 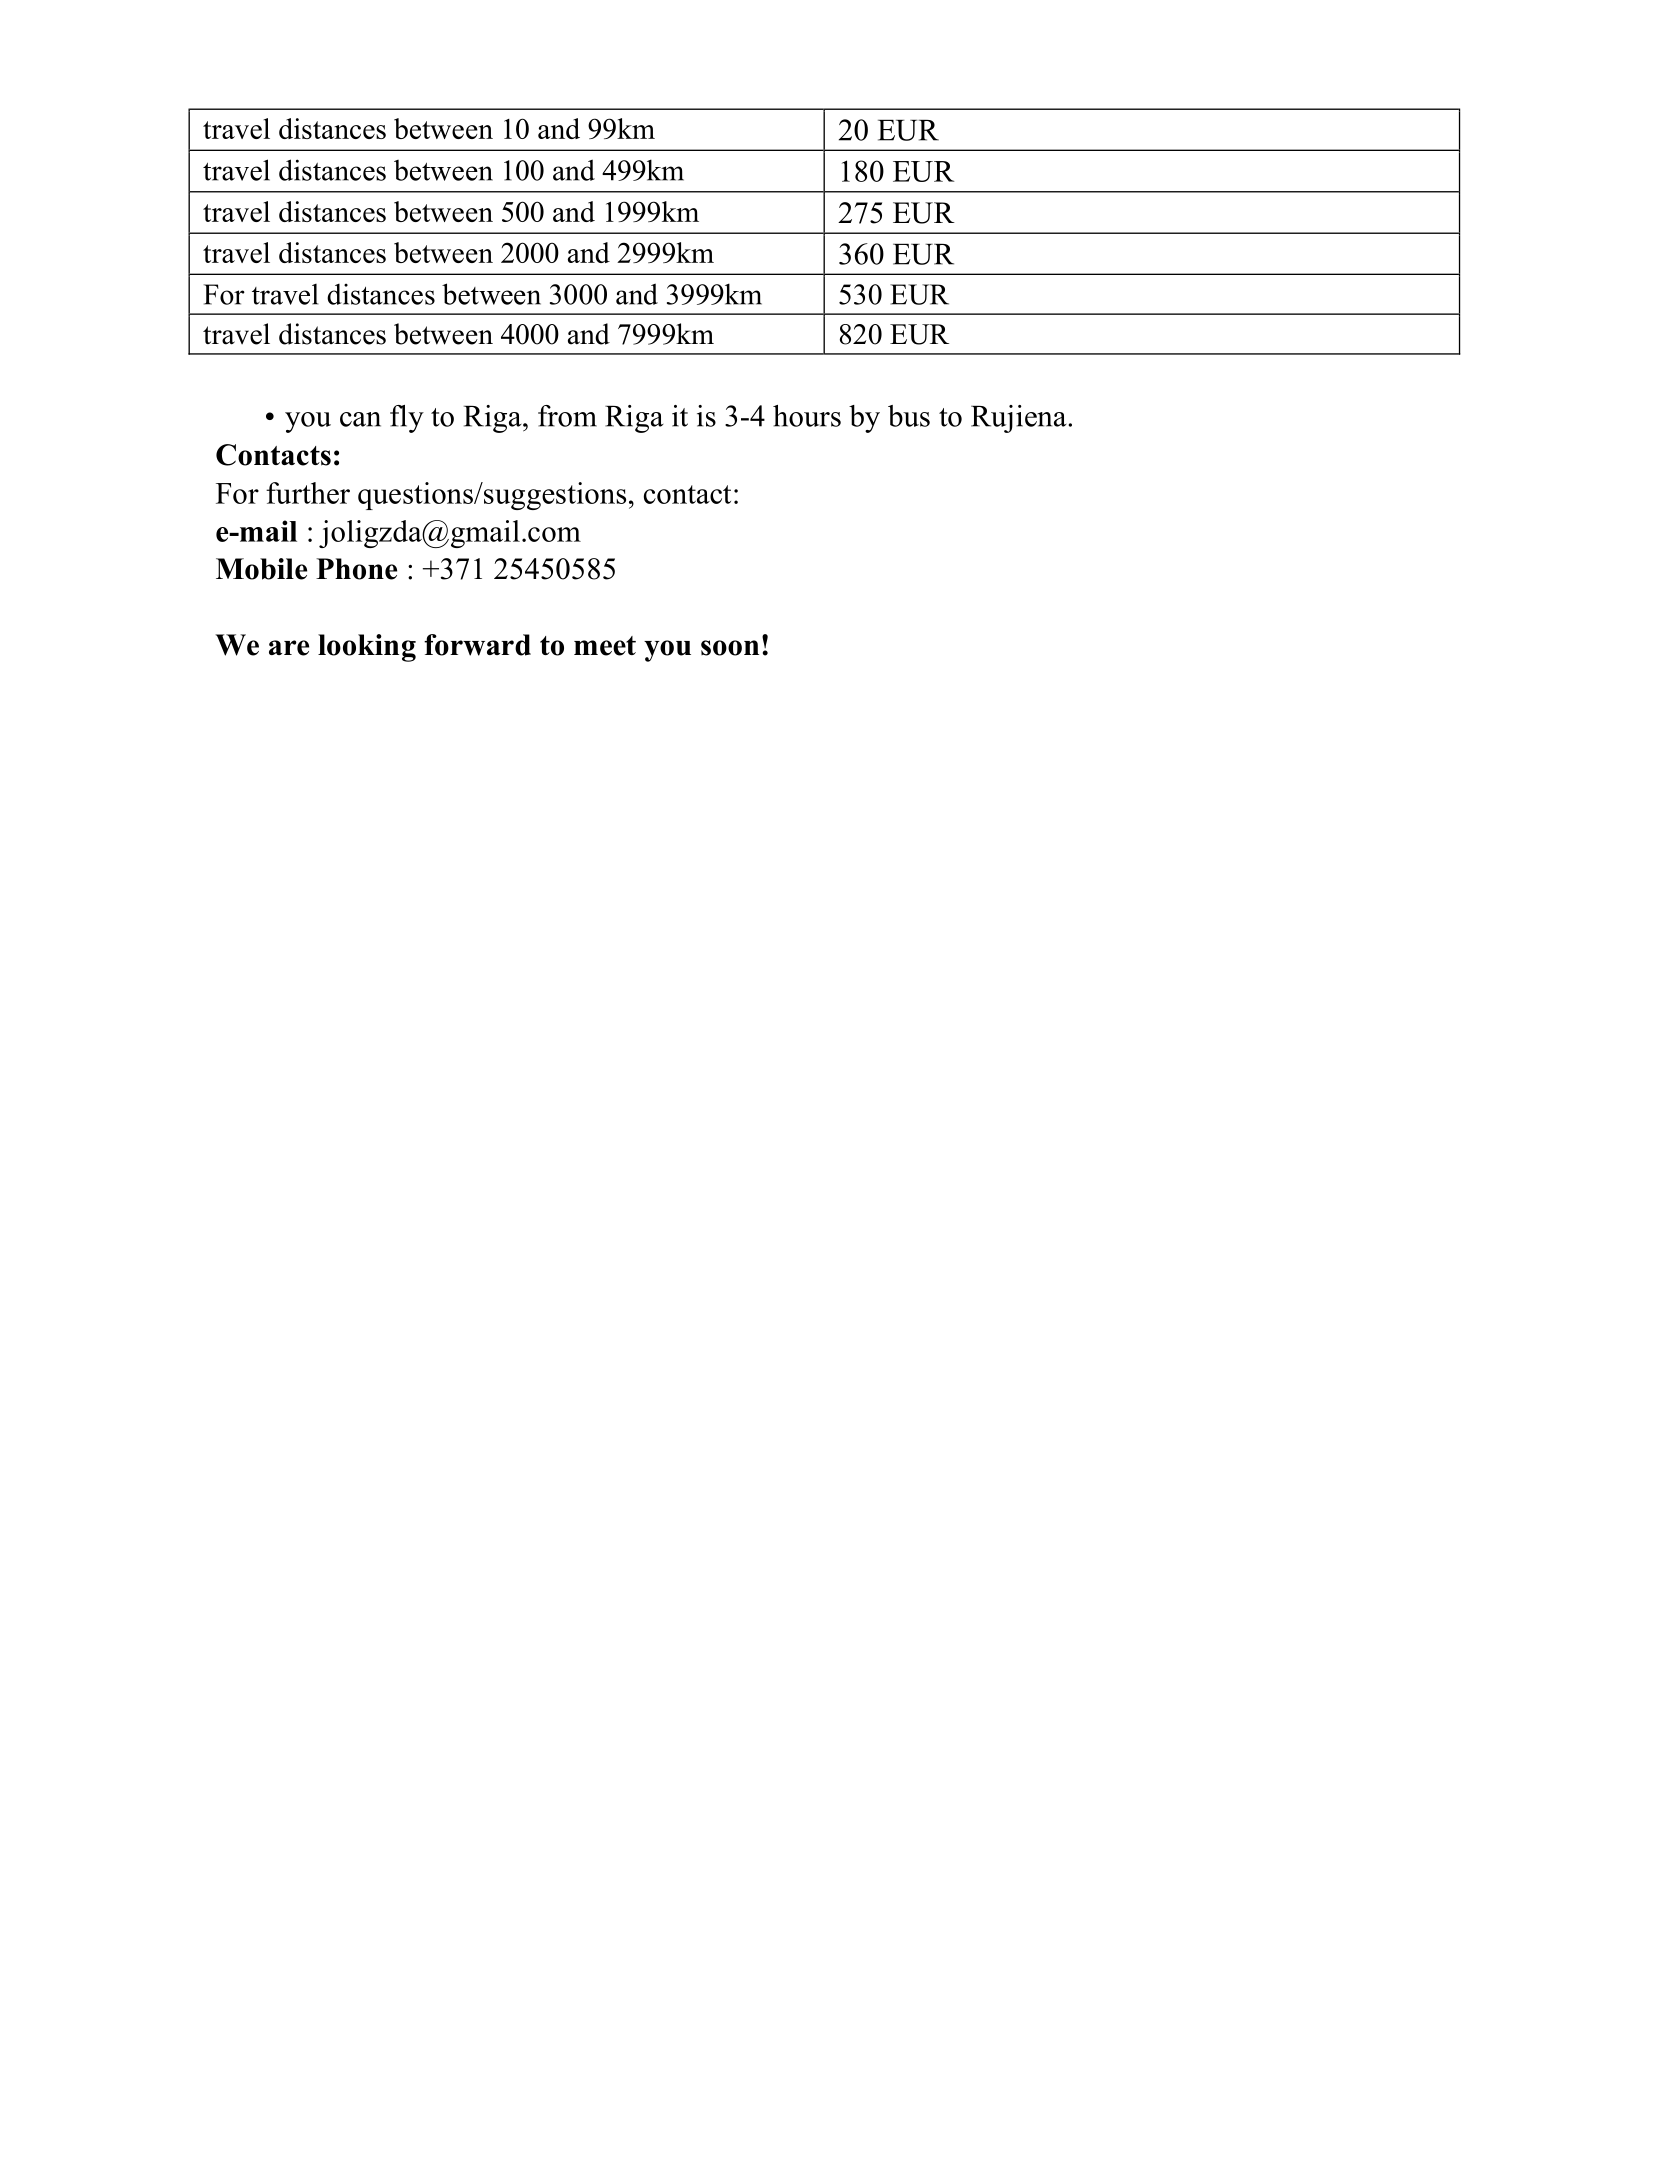 What do you see at coordinates (261, 569) in the screenshot?
I see `Mobile` at bounding box center [261, 569].
